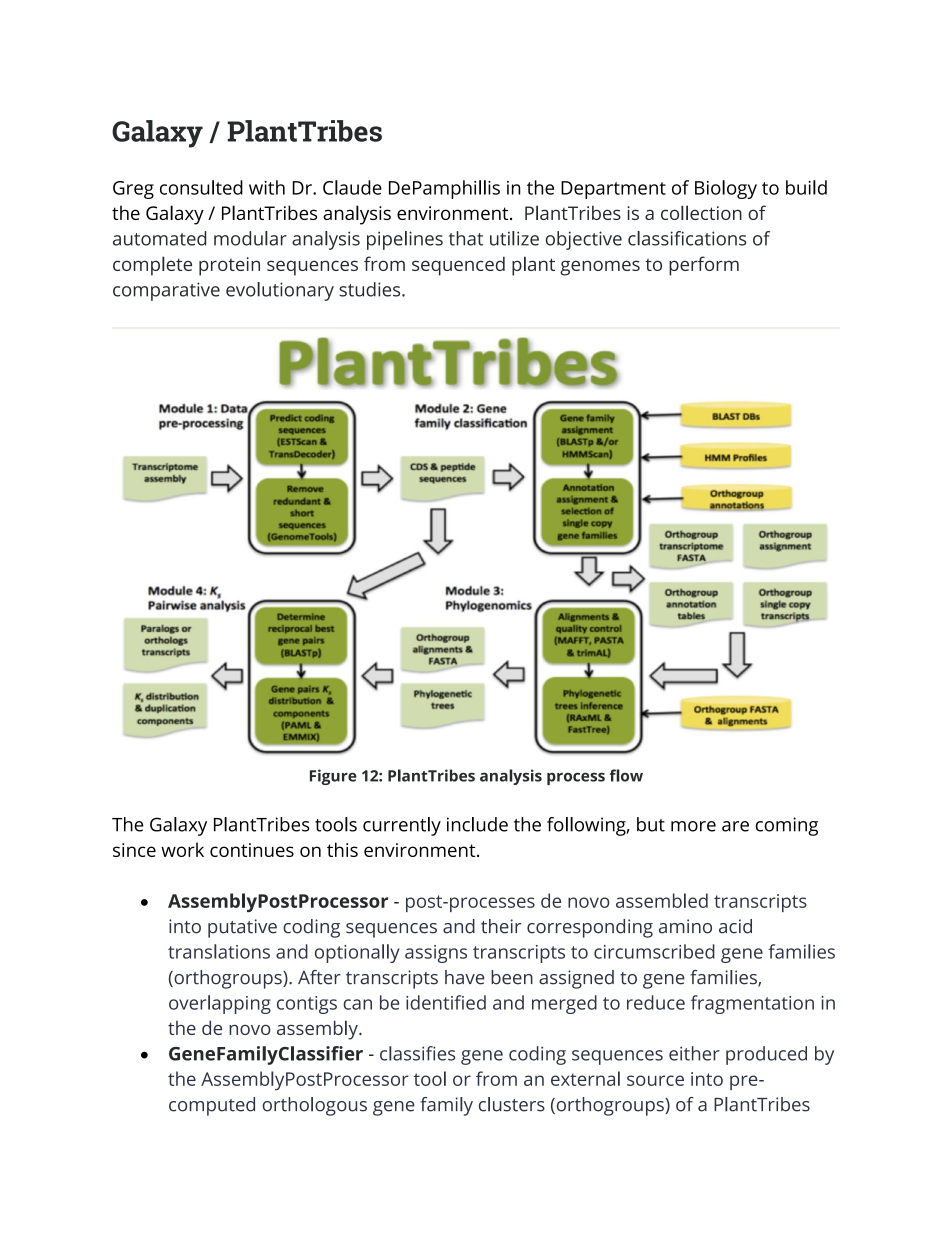 This screenshot has width=952, height=1233. I want to click on work, so click(182, 849).
